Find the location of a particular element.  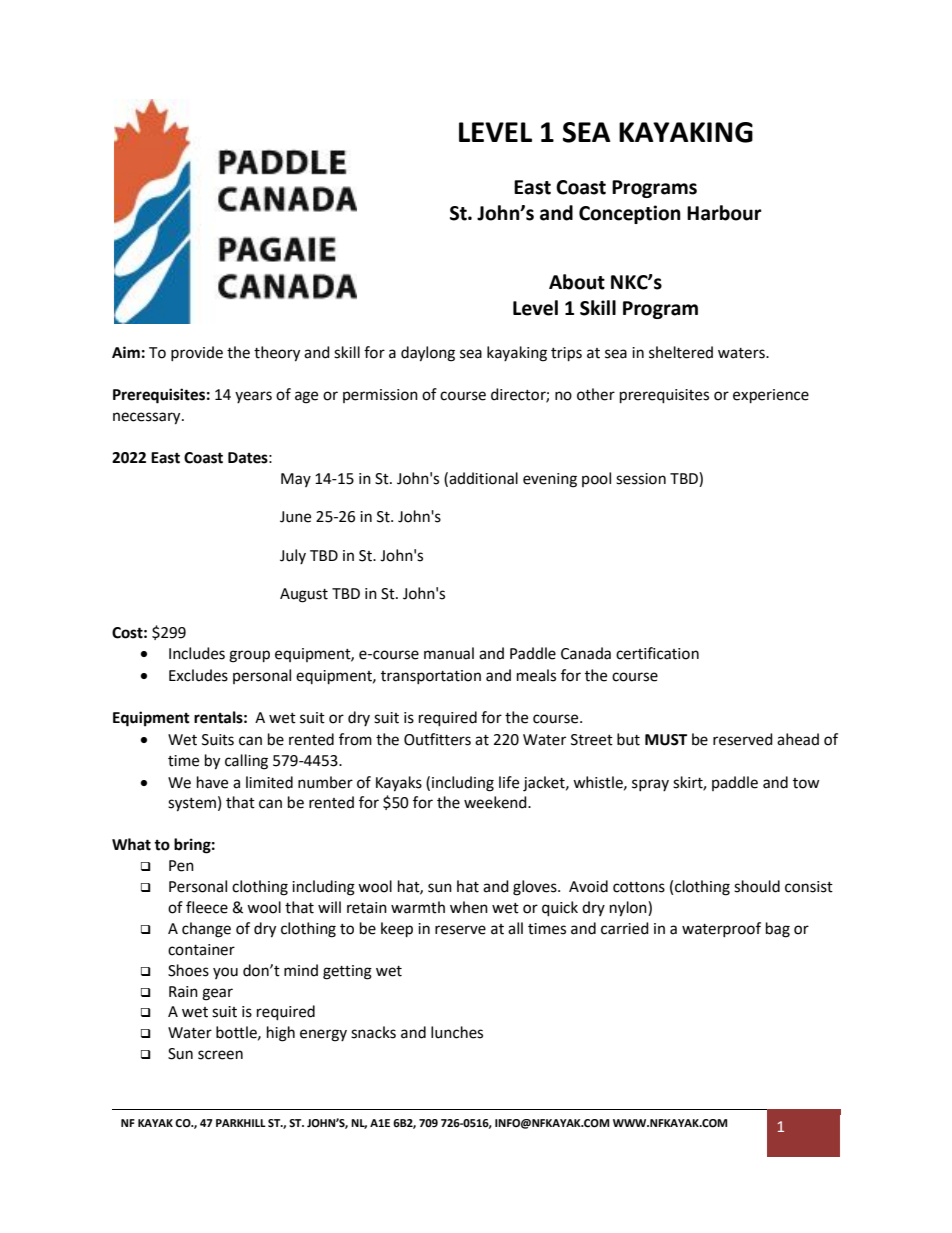

provide is located at coordinates (197, 353).
